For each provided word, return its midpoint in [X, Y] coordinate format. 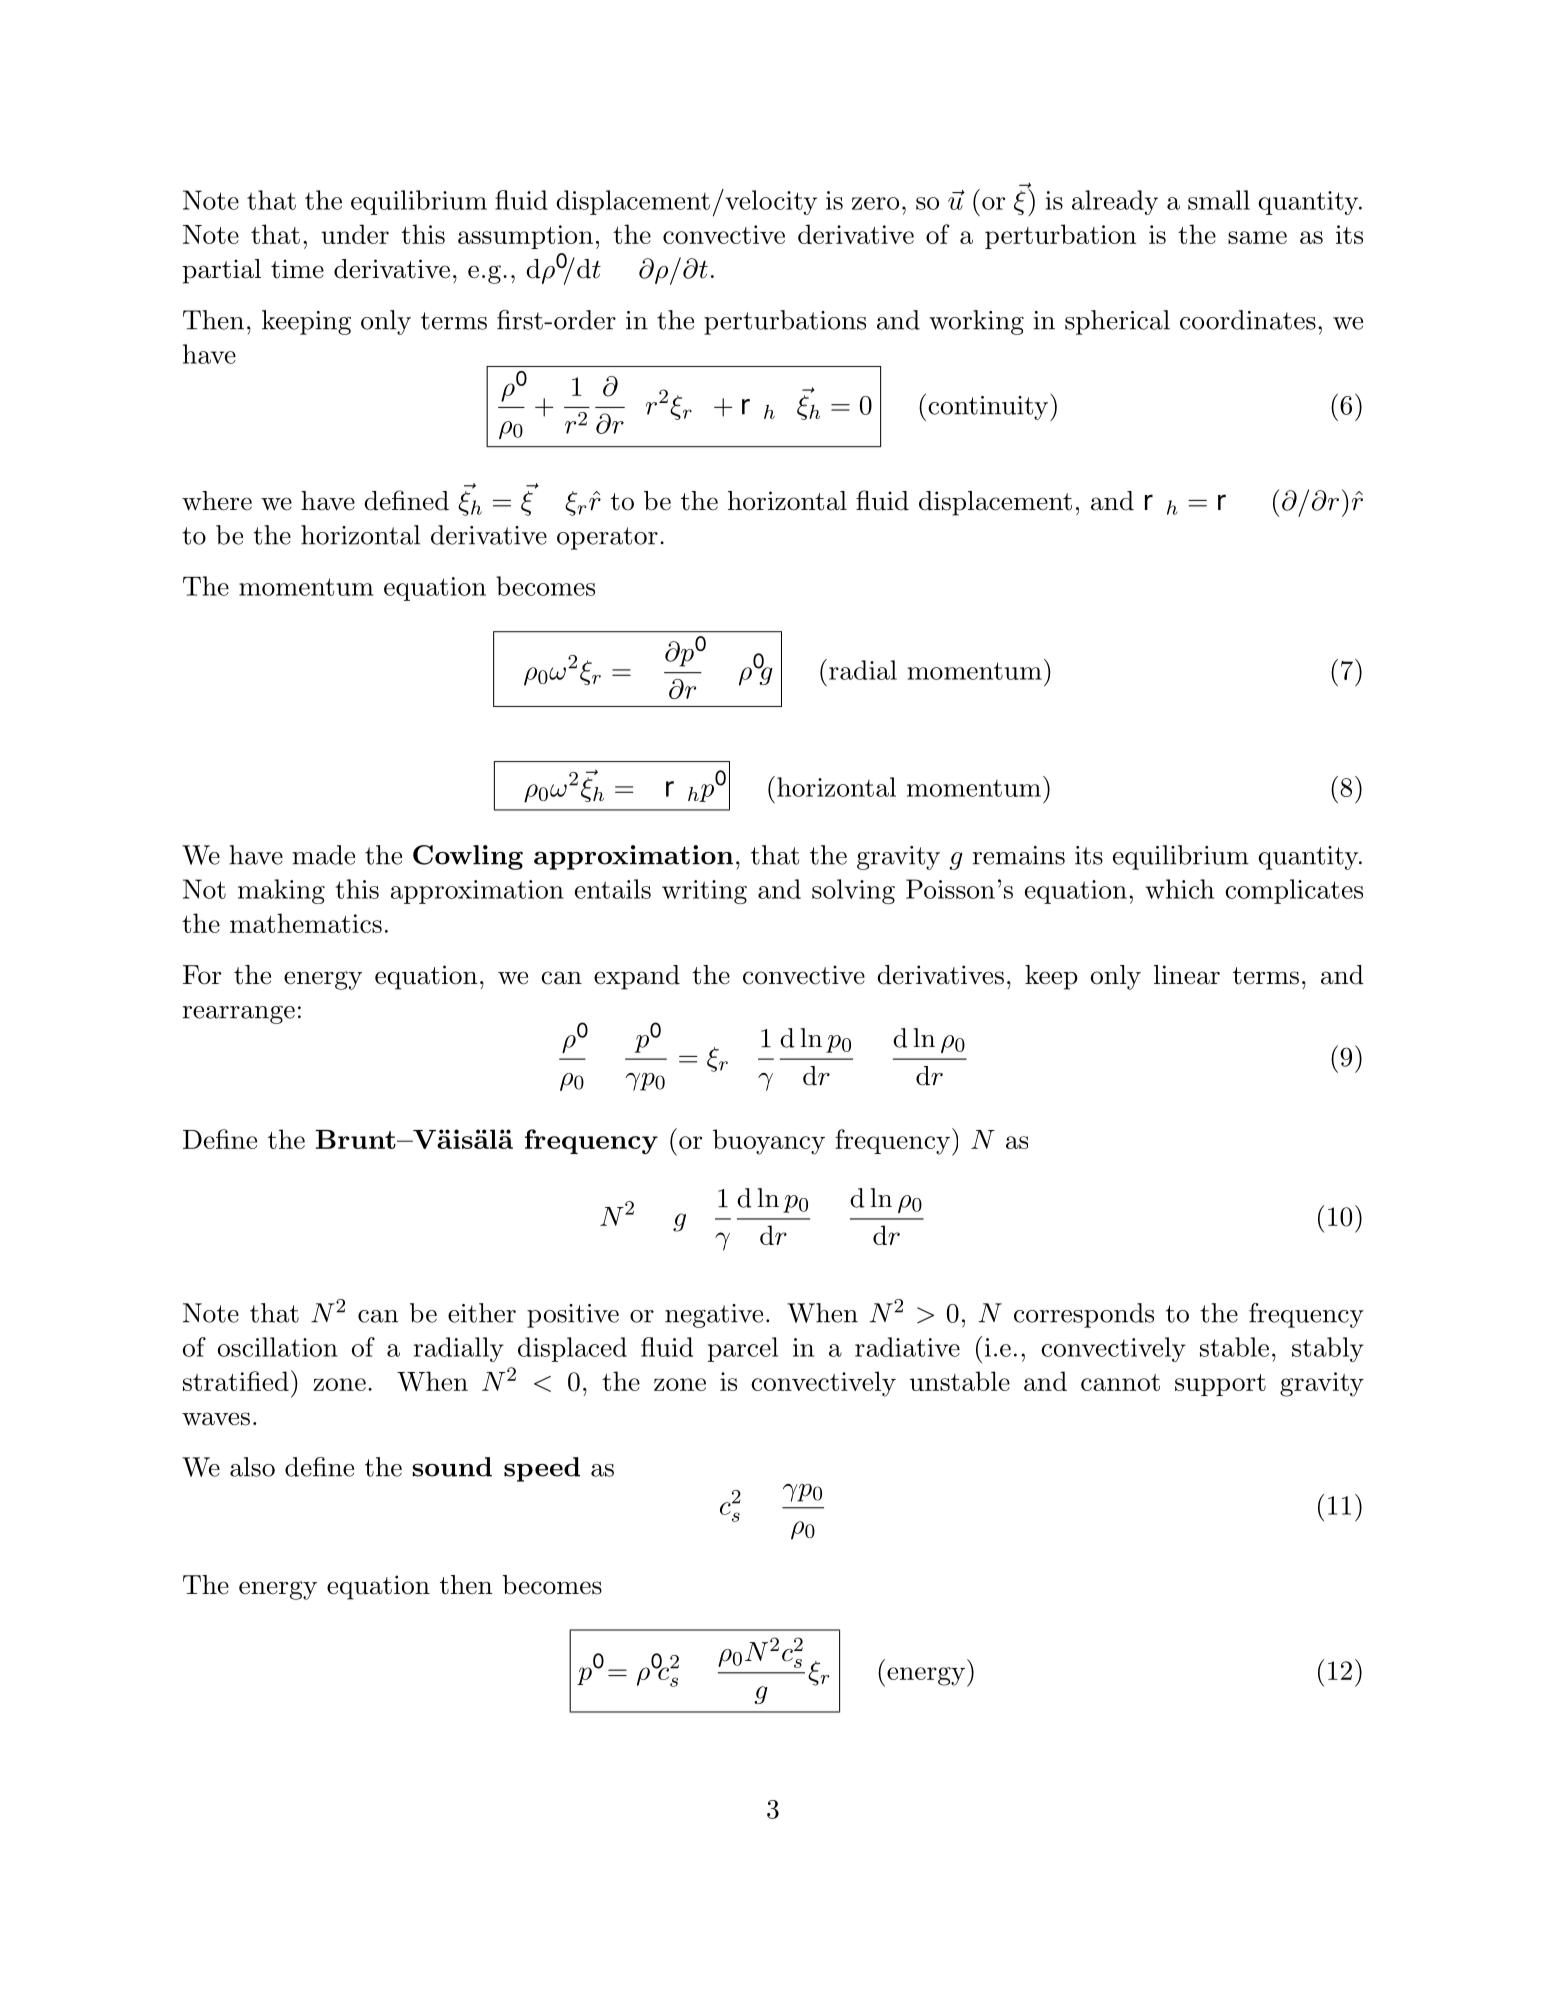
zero [875, 203]
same [1257, 237]
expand [637, 977]
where [217, 501]
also [252, 1467]
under [355, 234]
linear [1187, 975]
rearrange [239, 1015]
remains [1019, 855]
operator [607, 538]
